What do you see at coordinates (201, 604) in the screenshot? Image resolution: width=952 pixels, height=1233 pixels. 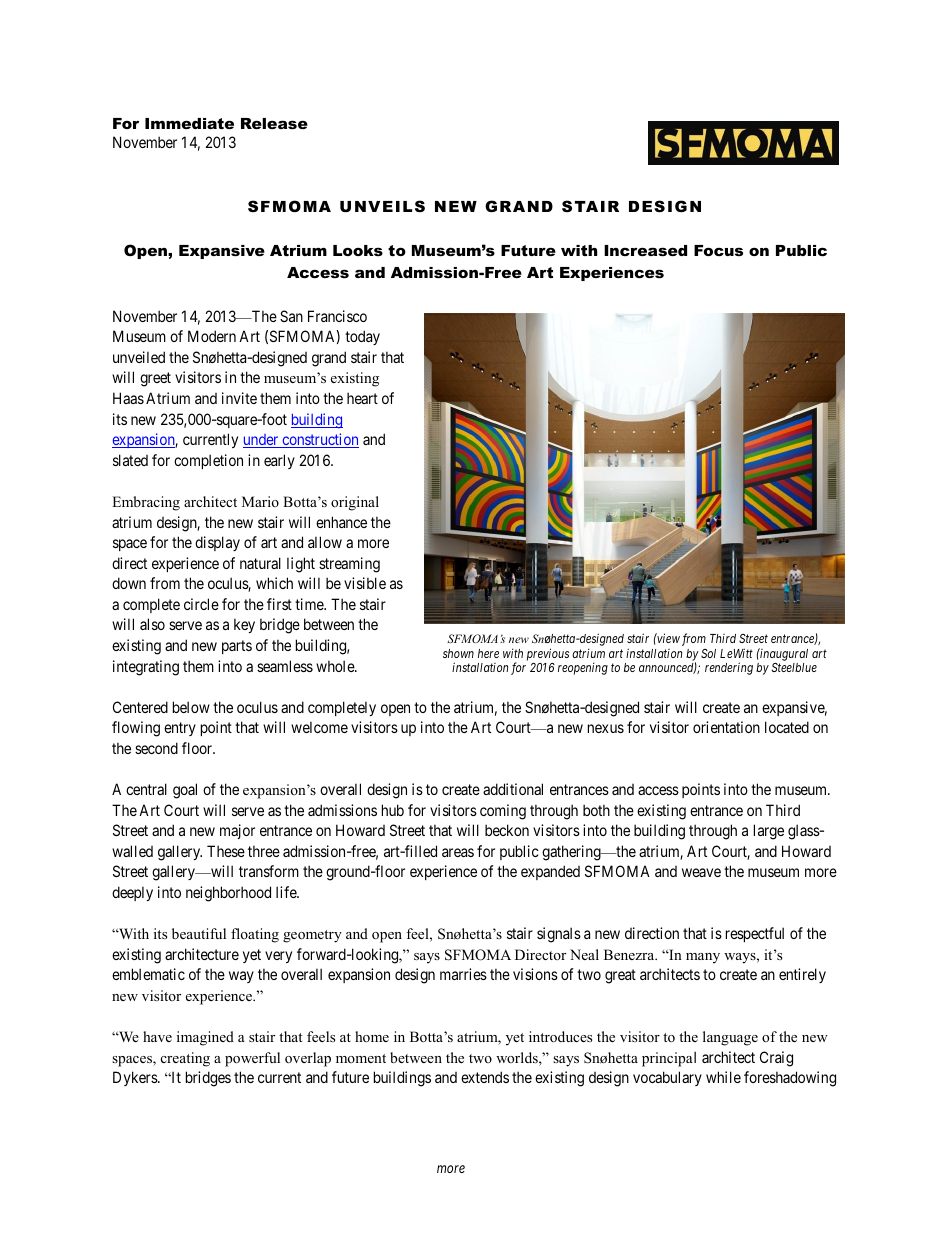 I see `circle` at bounding box center [201, 604].
